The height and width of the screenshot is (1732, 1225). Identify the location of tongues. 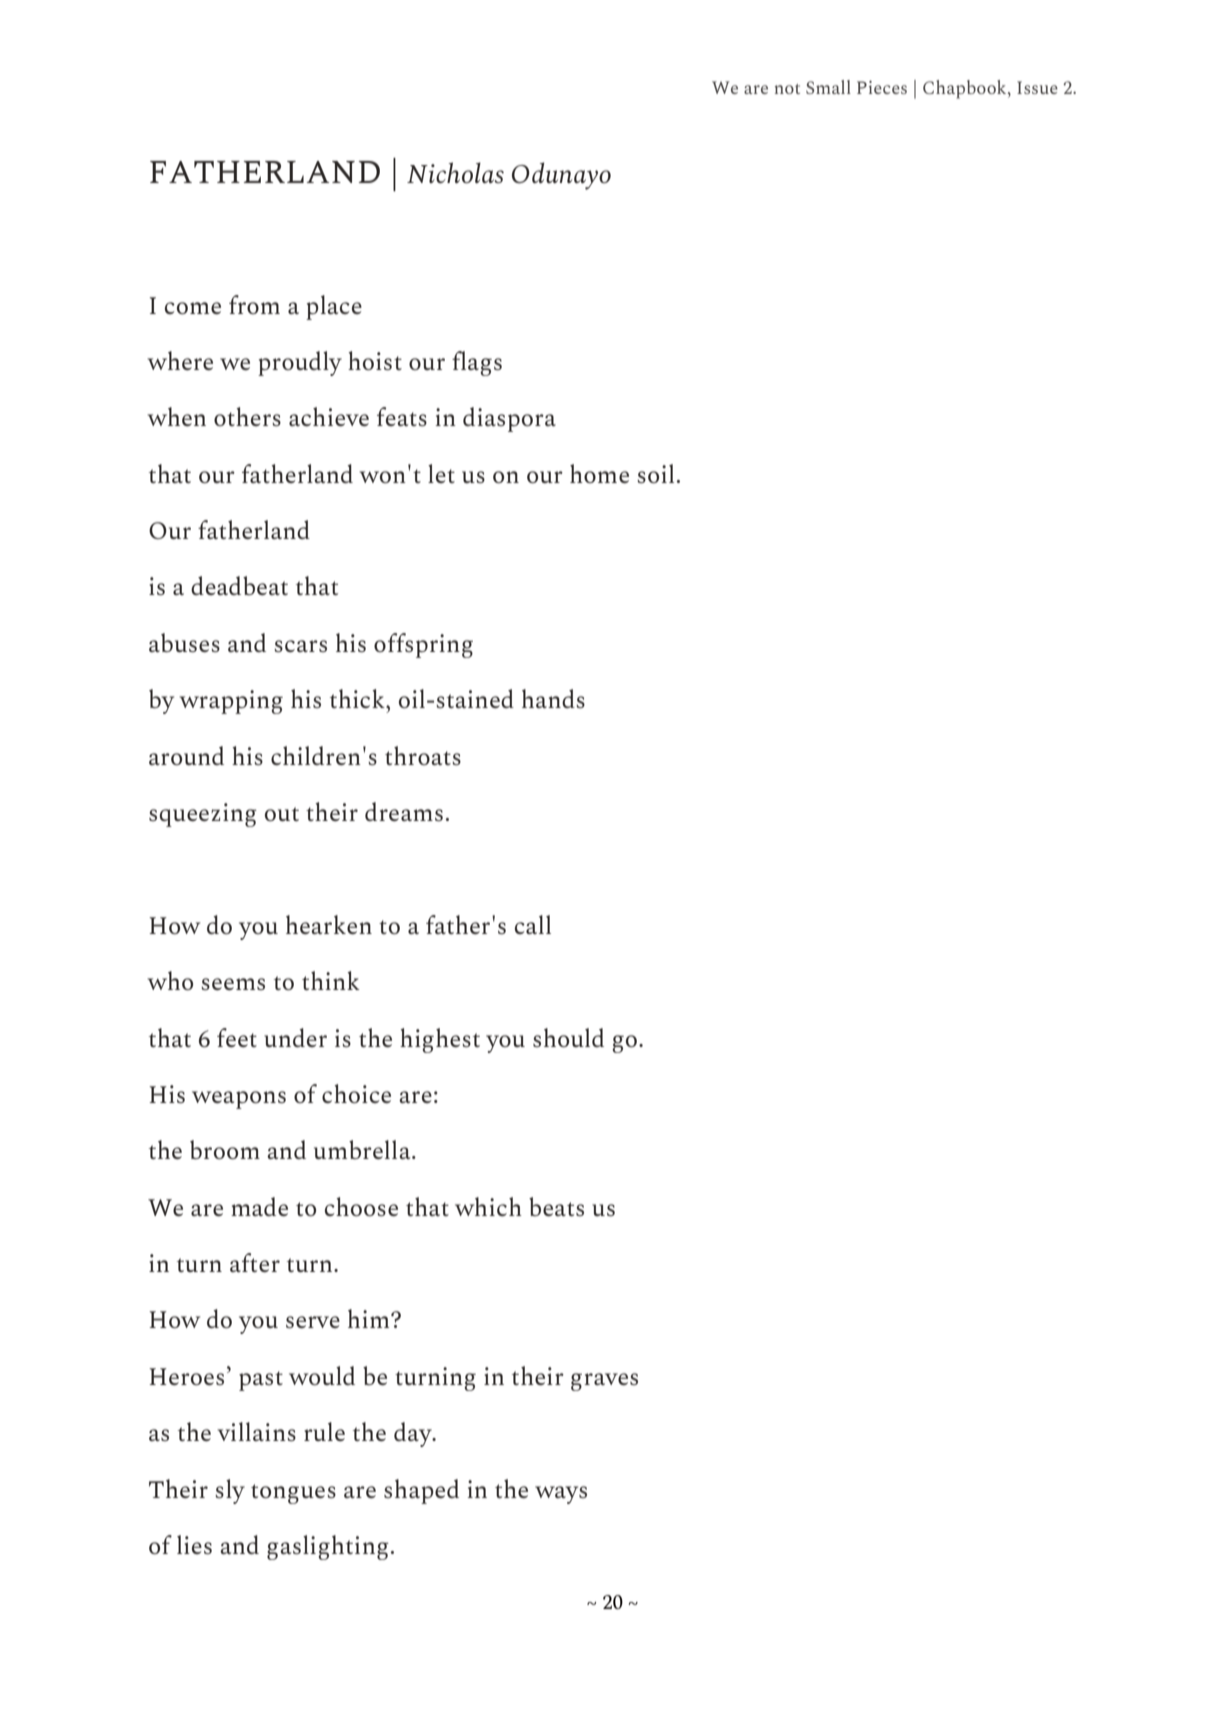
(293, 1494).
